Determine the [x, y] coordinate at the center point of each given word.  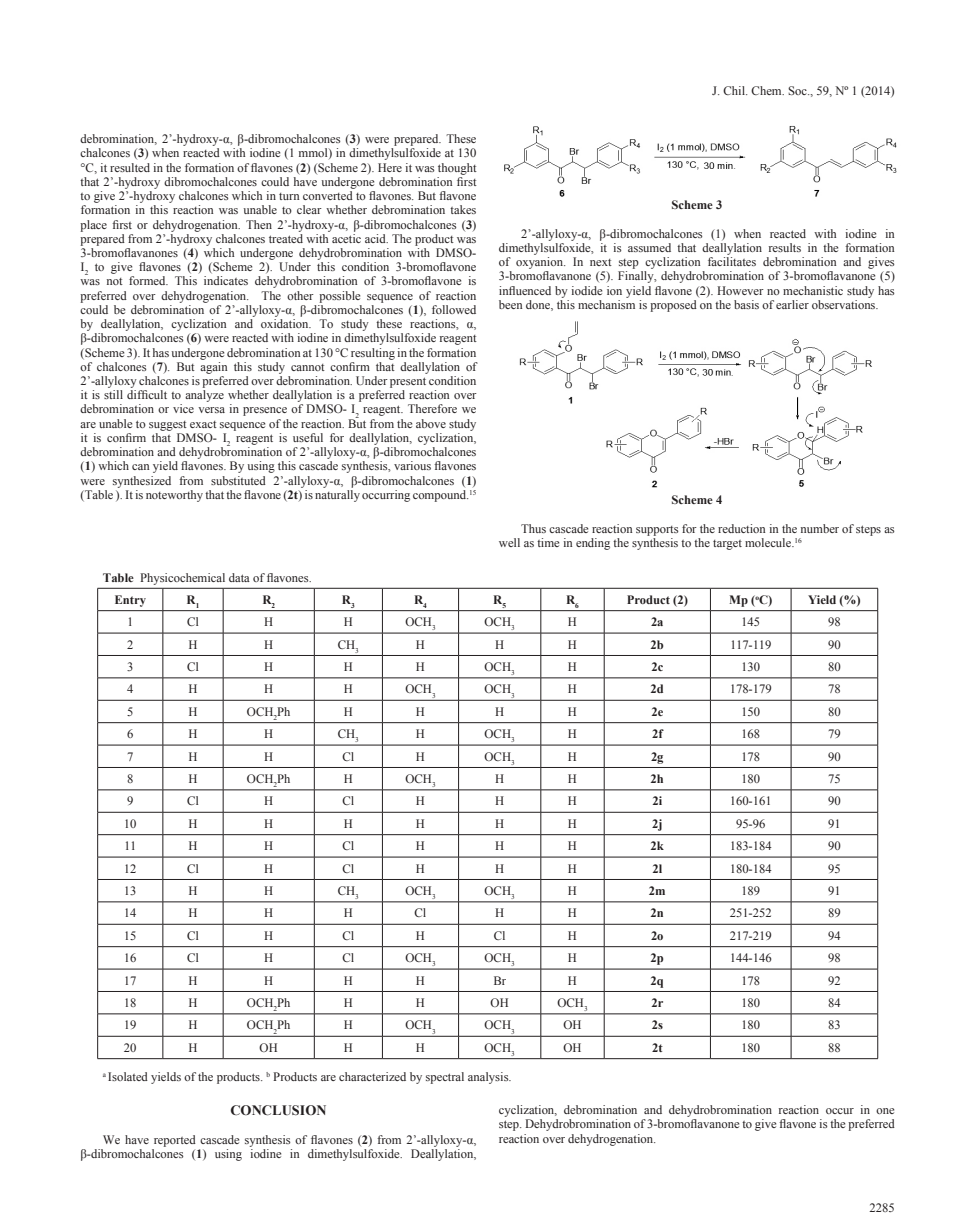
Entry [130, 601]
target [727, 545]
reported [175, 1141]
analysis [489, 1078]
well [509, 542]
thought [457, 169]
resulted [130, 167]
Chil [735, 90]
